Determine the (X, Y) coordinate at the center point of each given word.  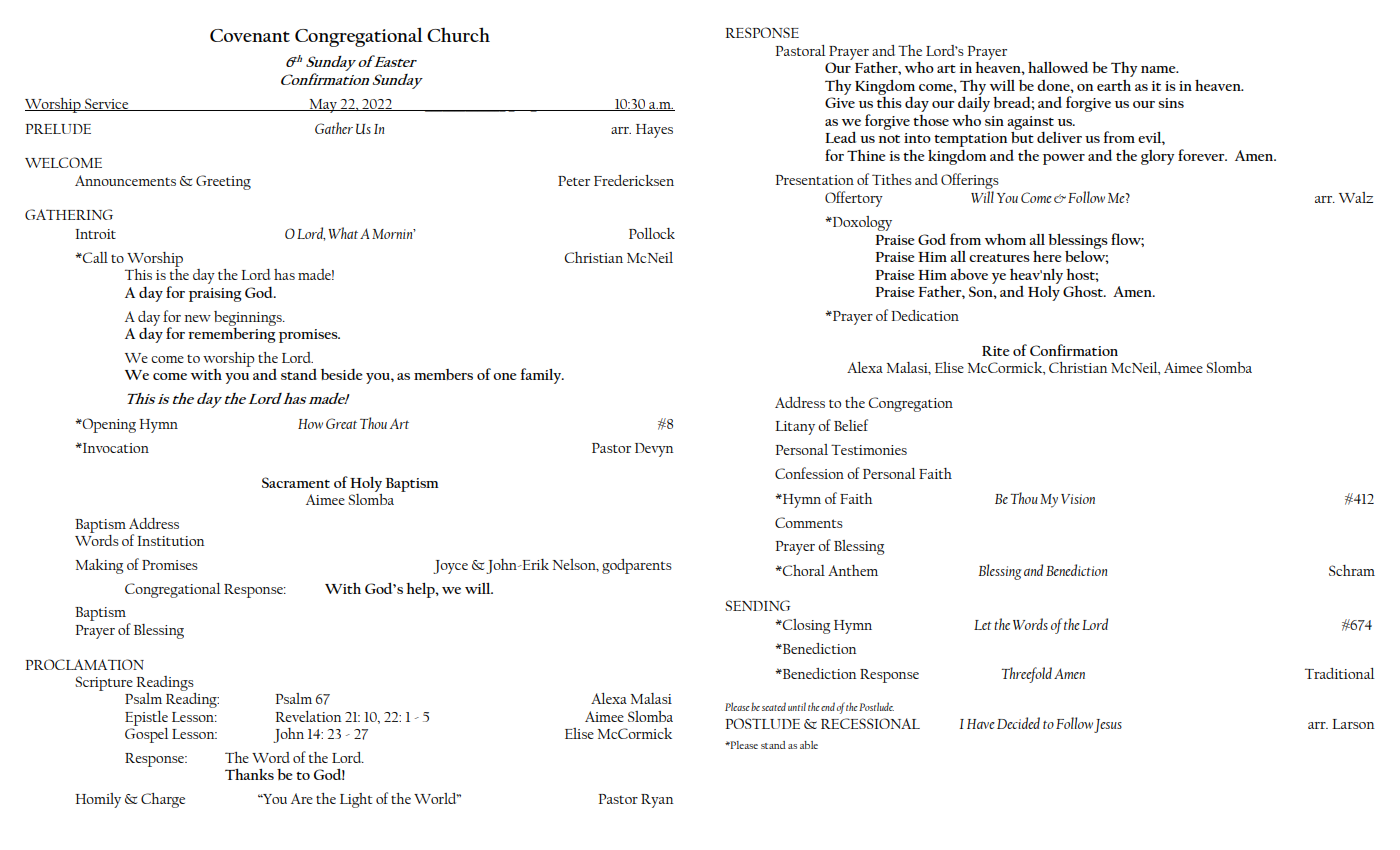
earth (1114, 85)
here (1047, 256)
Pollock (652, 233)
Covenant (250, 35)
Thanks (249, 774)
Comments (809, 522)
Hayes (654, 131)
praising (215, 295)
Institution (171, 541)
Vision (1078, 499)
